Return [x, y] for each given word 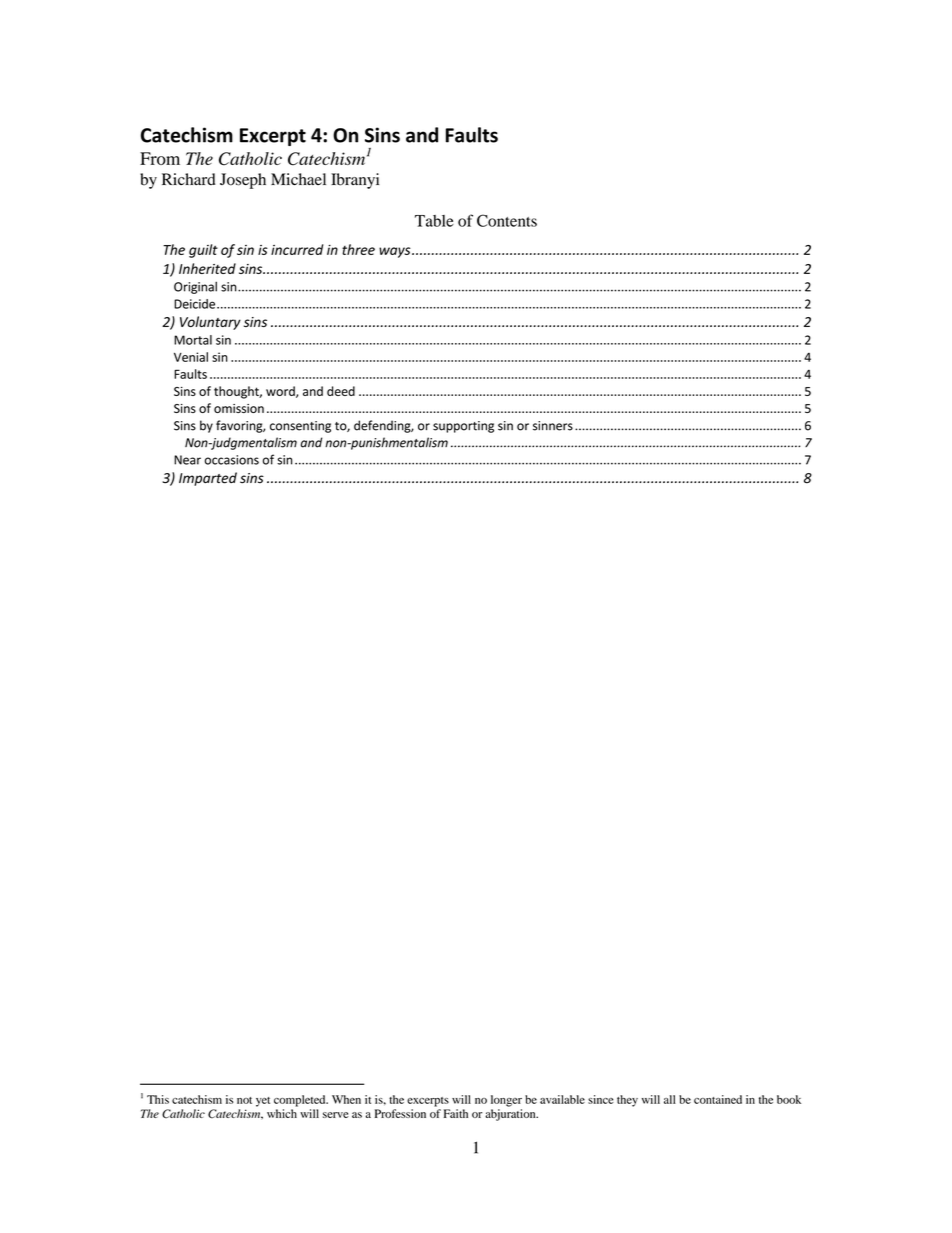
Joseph [243, 181]
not [244, 1100]
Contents [507, 220]
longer [506, 1101]
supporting [463, 427]
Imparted [208, 479]
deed [341, 391]
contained [718, 1099]
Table [434, 221]
